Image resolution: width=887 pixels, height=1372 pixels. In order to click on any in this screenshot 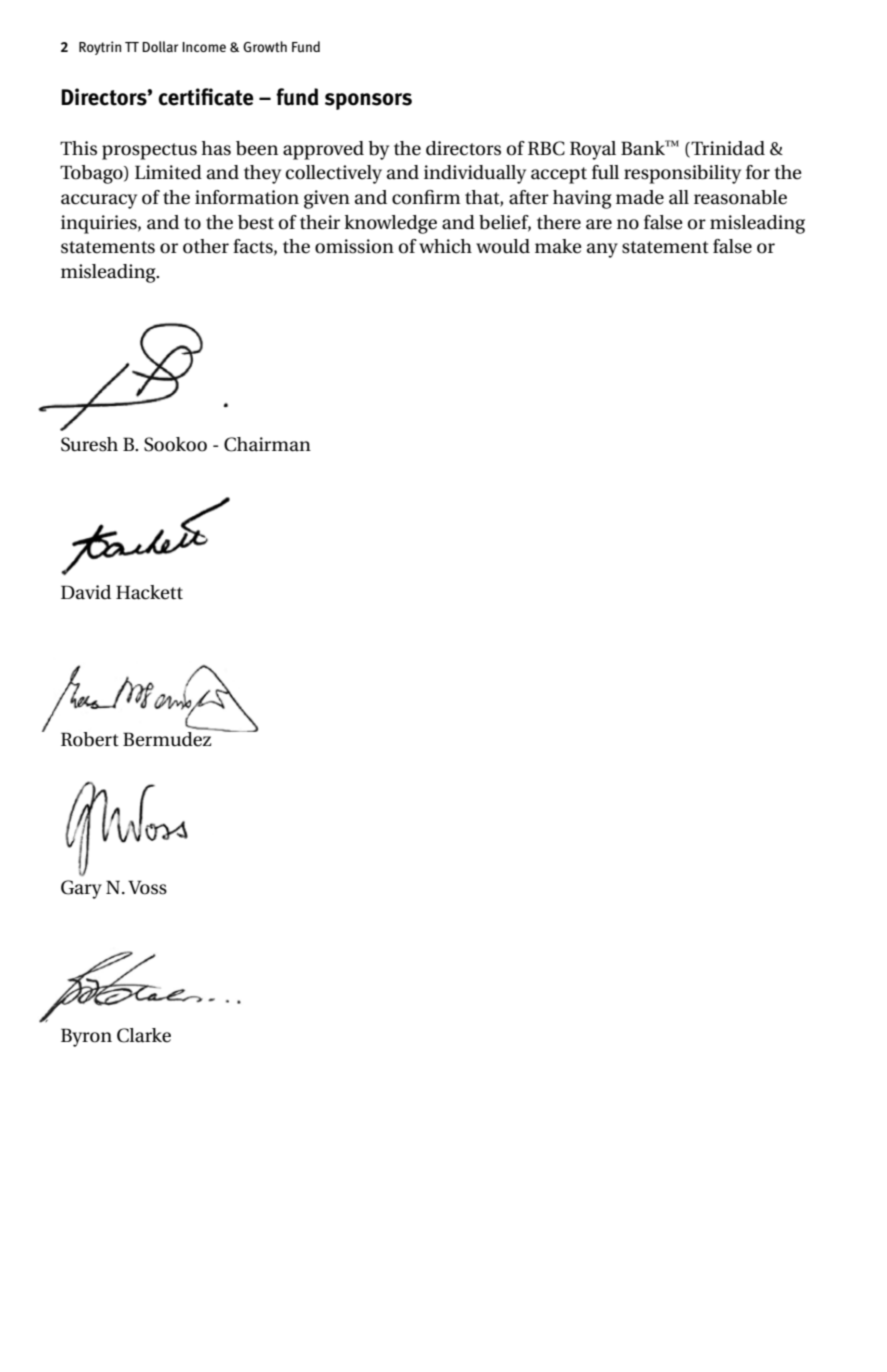, I will do `click(602, 250)`.
